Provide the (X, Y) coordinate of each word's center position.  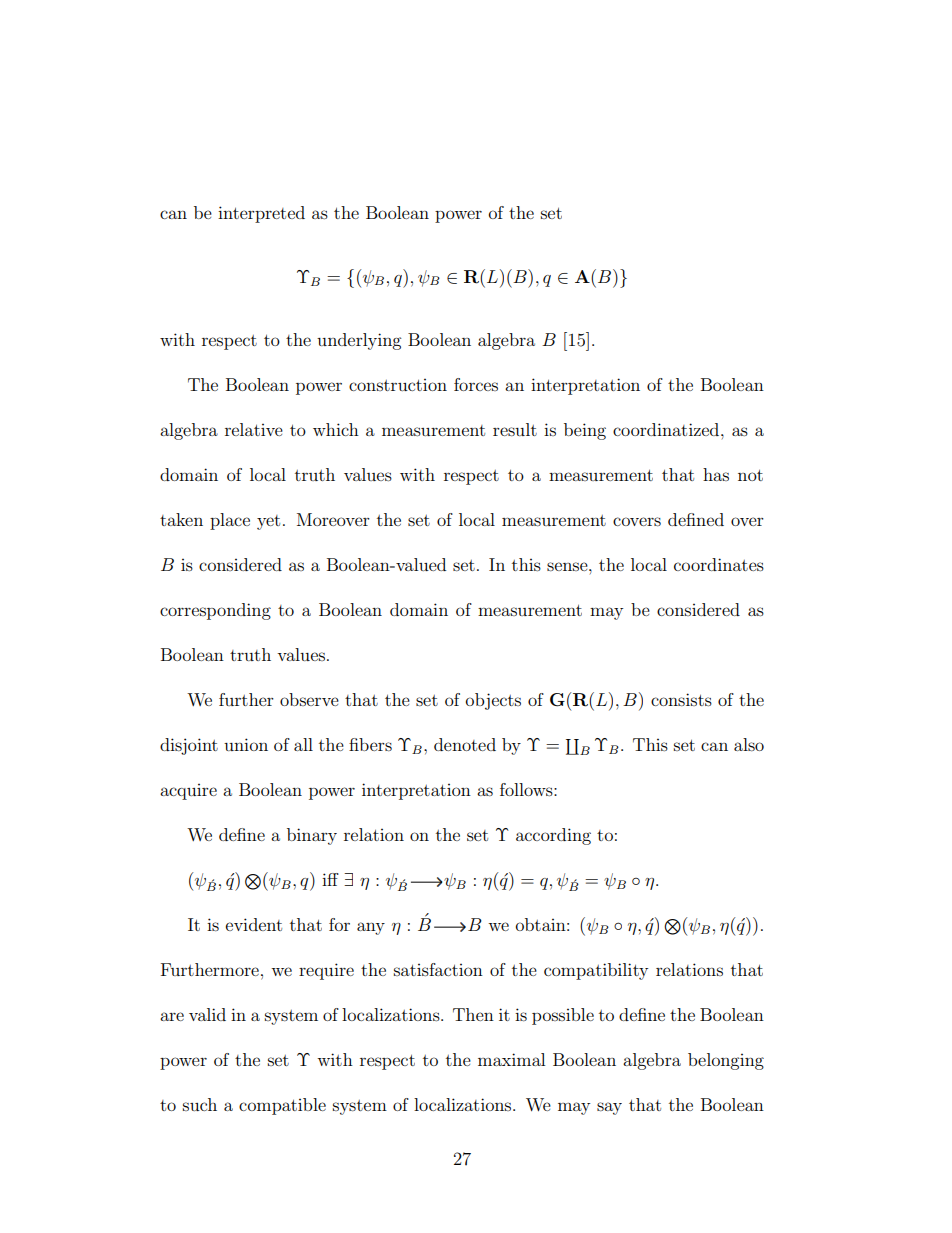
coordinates (719, 564)
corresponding (215, 611)
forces (476, 384)
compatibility (596, 971)
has (716, 474)
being (585, 431)
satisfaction (438, 969)
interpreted (261, 214)
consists (681, 699)
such (200, 1104)
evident (254, 924)
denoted (465, 744)
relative (254, 429)
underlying (359, 341)
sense (568, 566)
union (246, 744)
